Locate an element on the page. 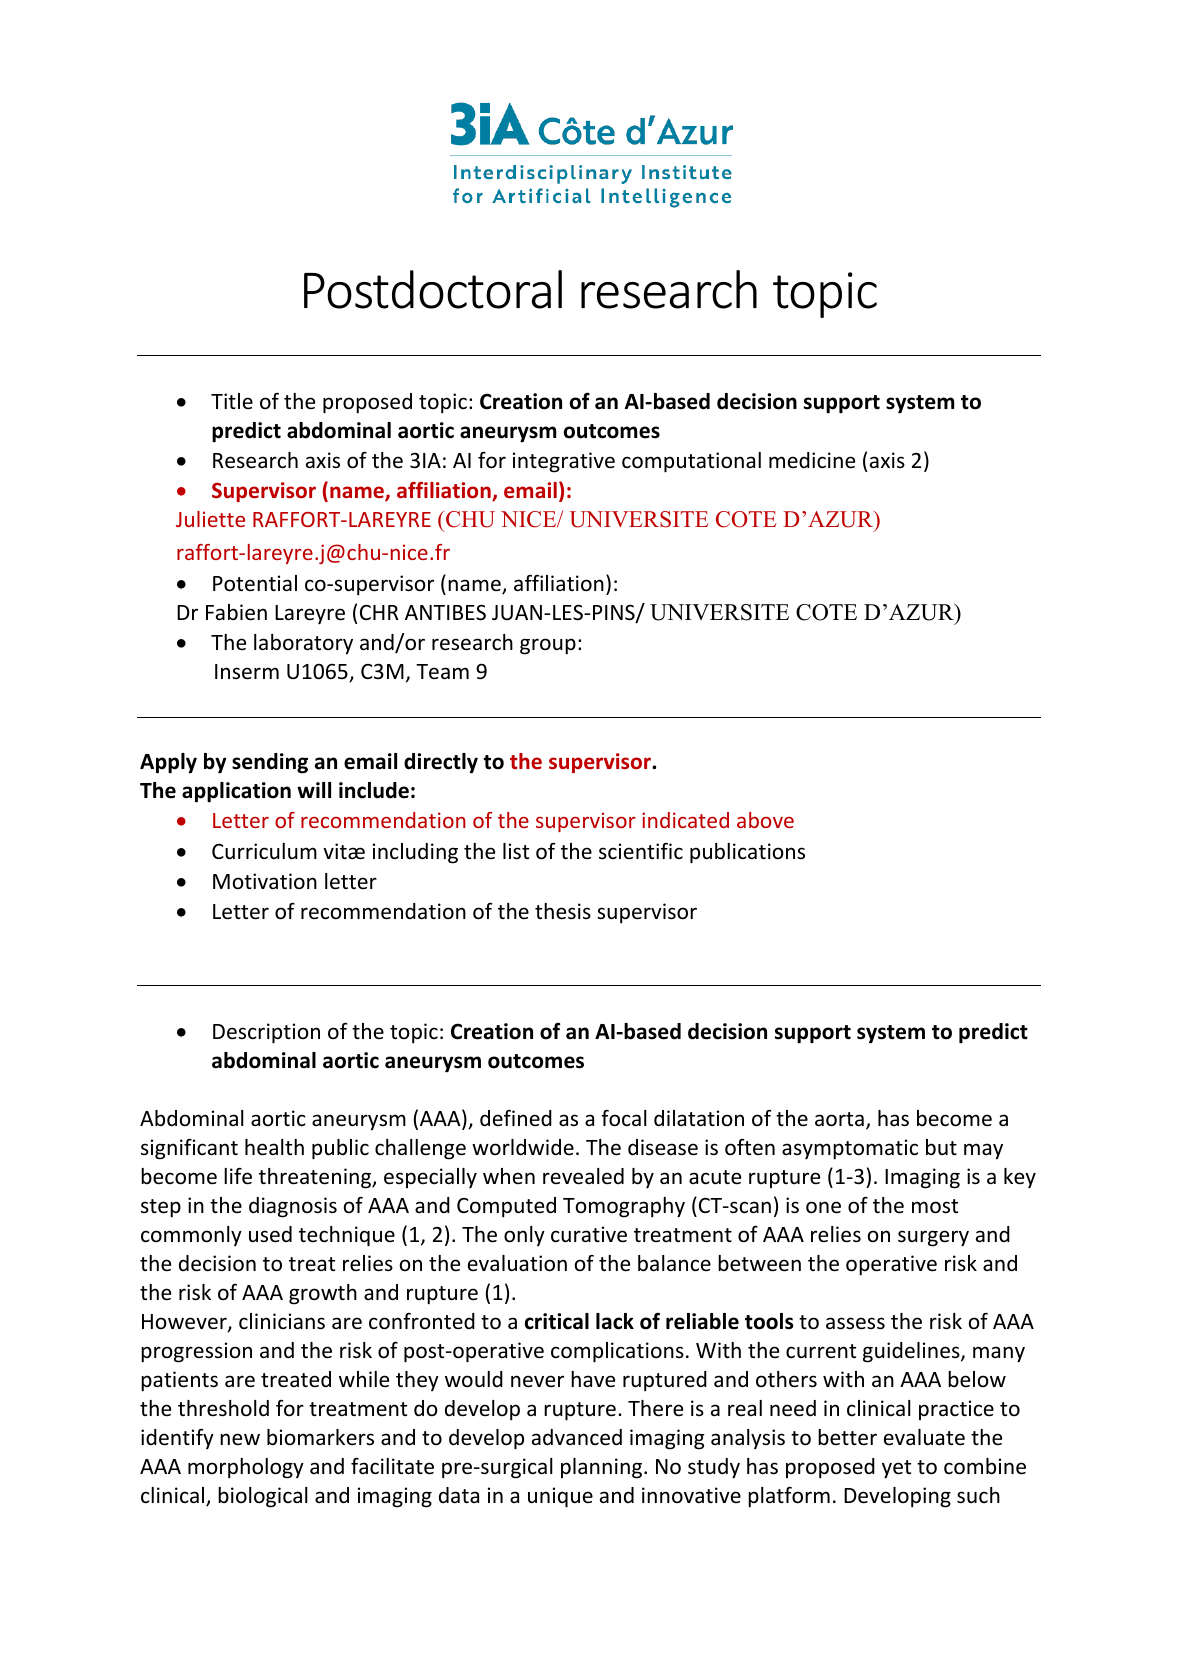  Tomography is located at coordinates (624, 1207).
